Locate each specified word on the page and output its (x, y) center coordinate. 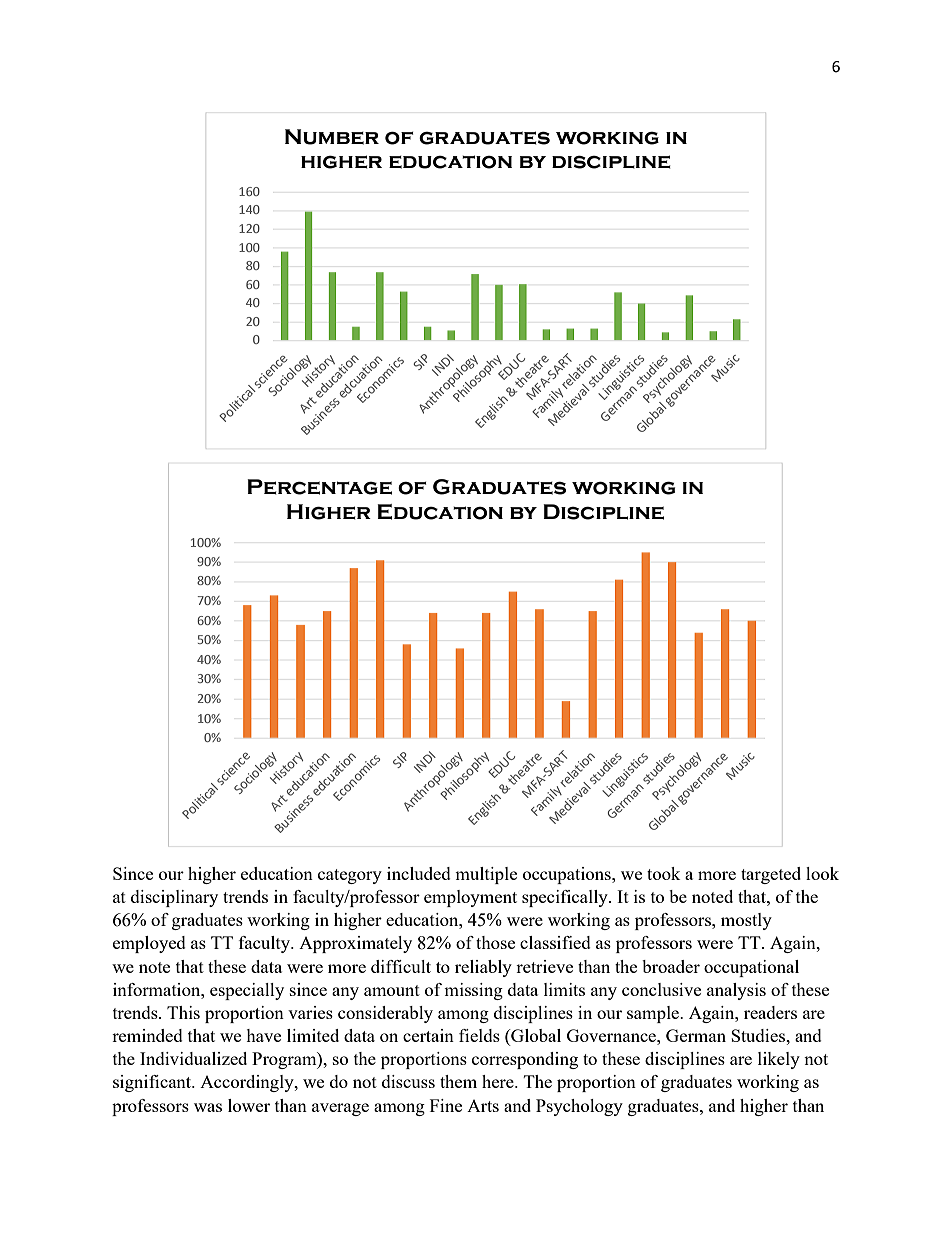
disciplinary (174, 898)
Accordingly (248, 1083)
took (664, 873)
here (499, 1081)
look (822, 873)
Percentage (319, 487)
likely (779, 1060)
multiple (486, 875)
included (419, 873)
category (350, 876)
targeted (771, 875)
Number (332, 137)
